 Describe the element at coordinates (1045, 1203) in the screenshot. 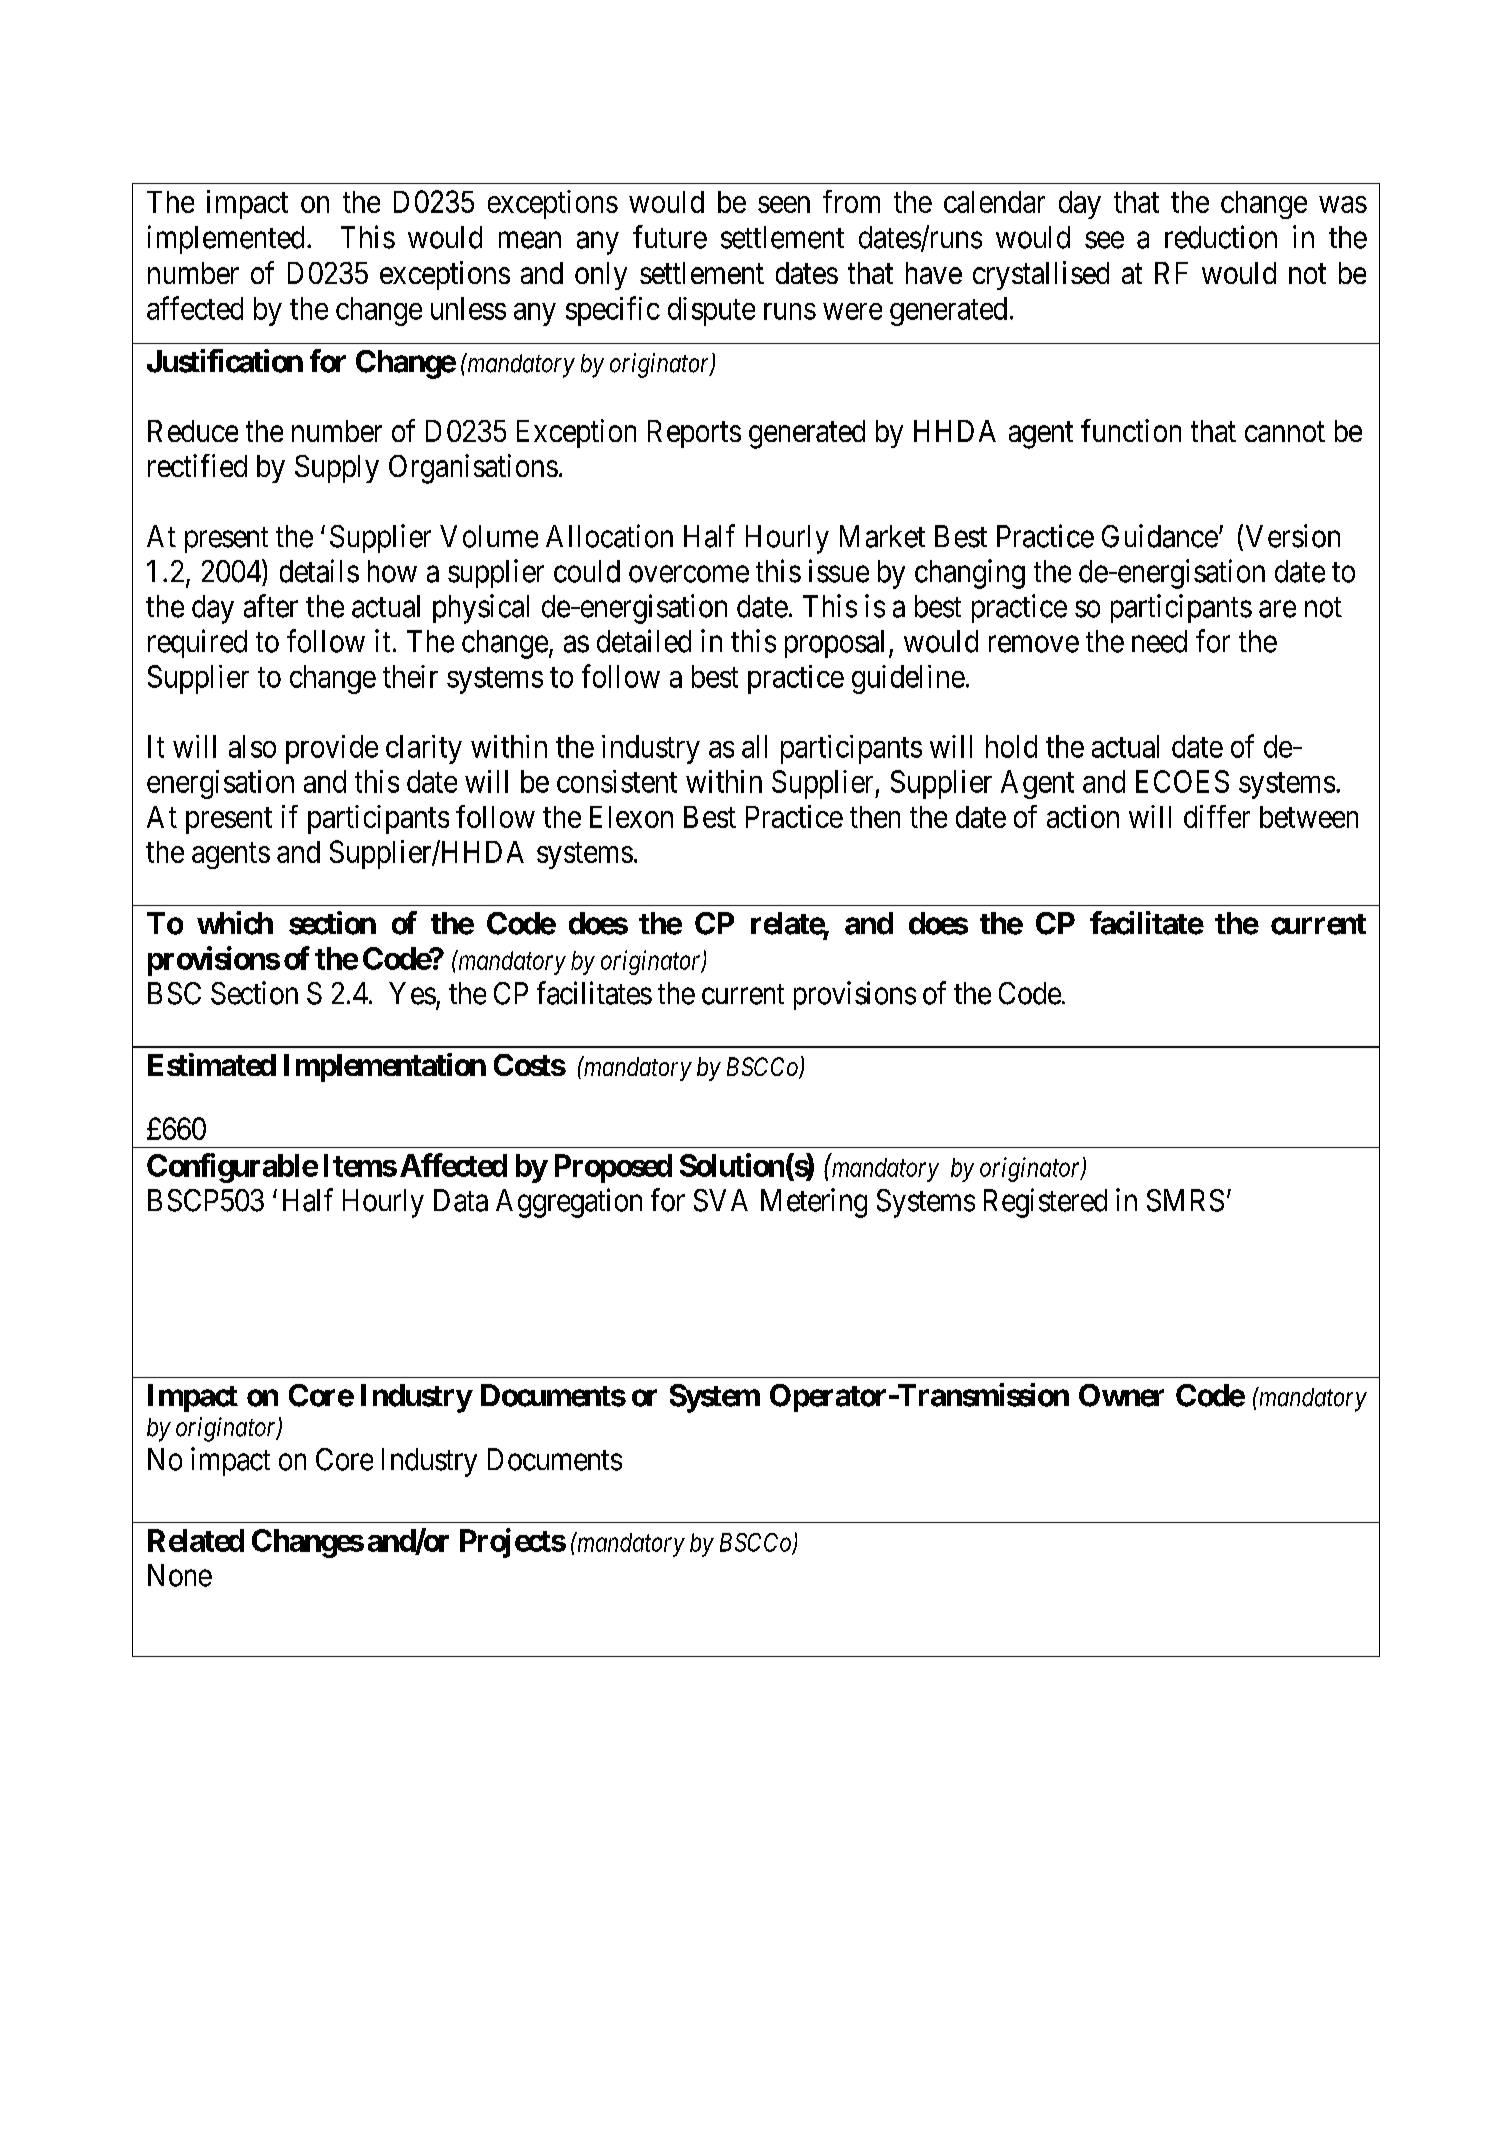

I see `Registered` at that location.
